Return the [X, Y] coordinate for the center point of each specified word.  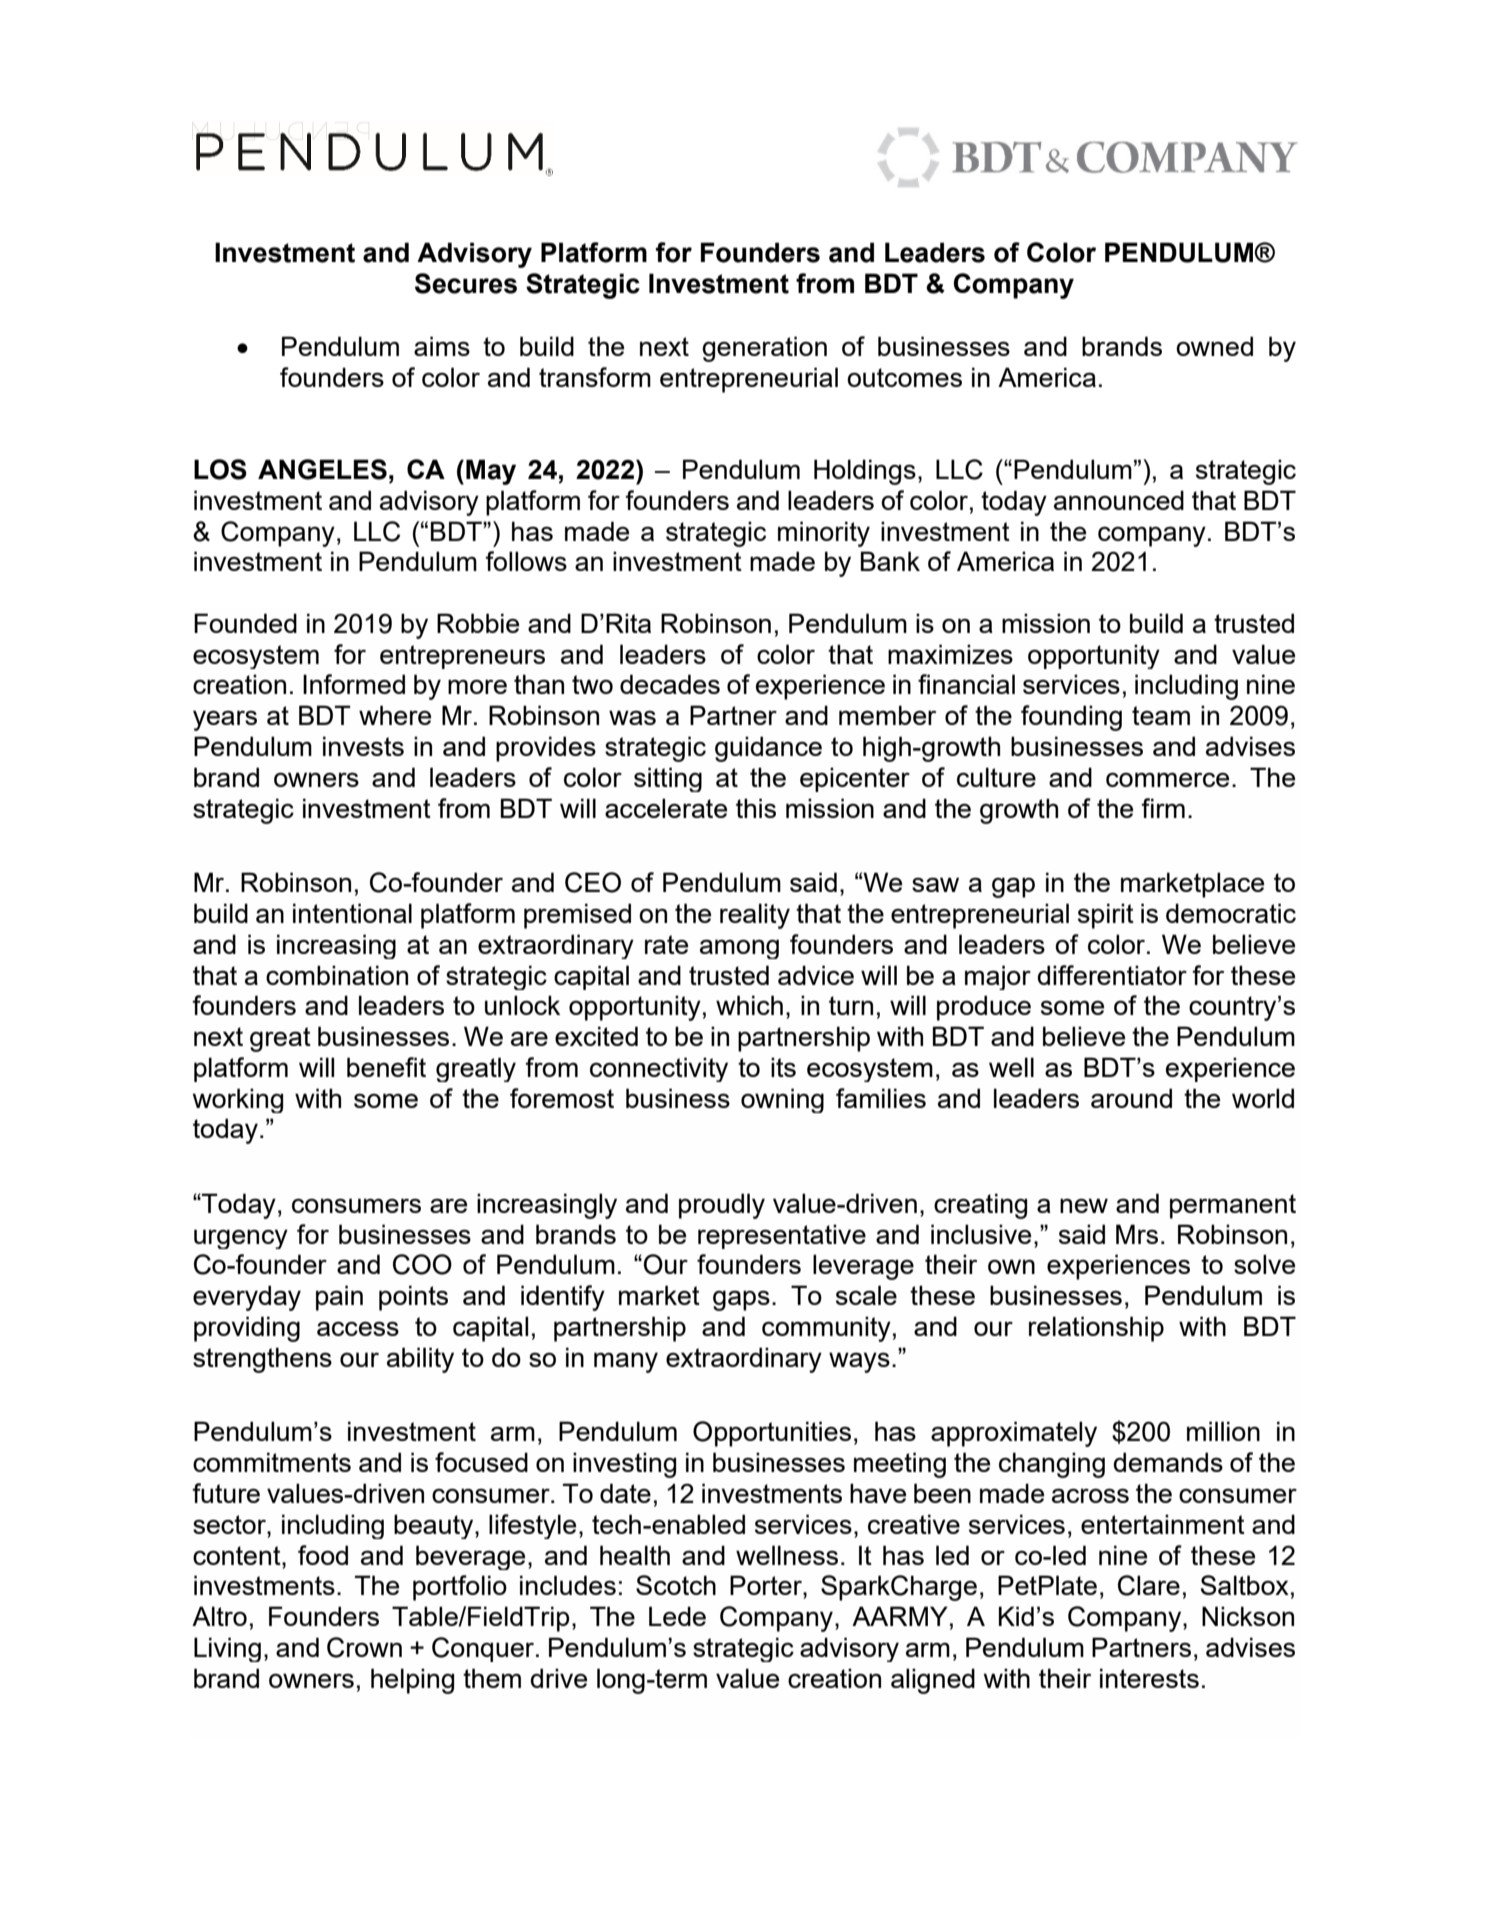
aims [442, 346]
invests [363, 746]
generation [764, 349]
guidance [768, 749]
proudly [722, 1206]
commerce [1167, 779]
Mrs [1137, 1234]
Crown [364, 1647]
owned [1214, 346]
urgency [241, 1239]
